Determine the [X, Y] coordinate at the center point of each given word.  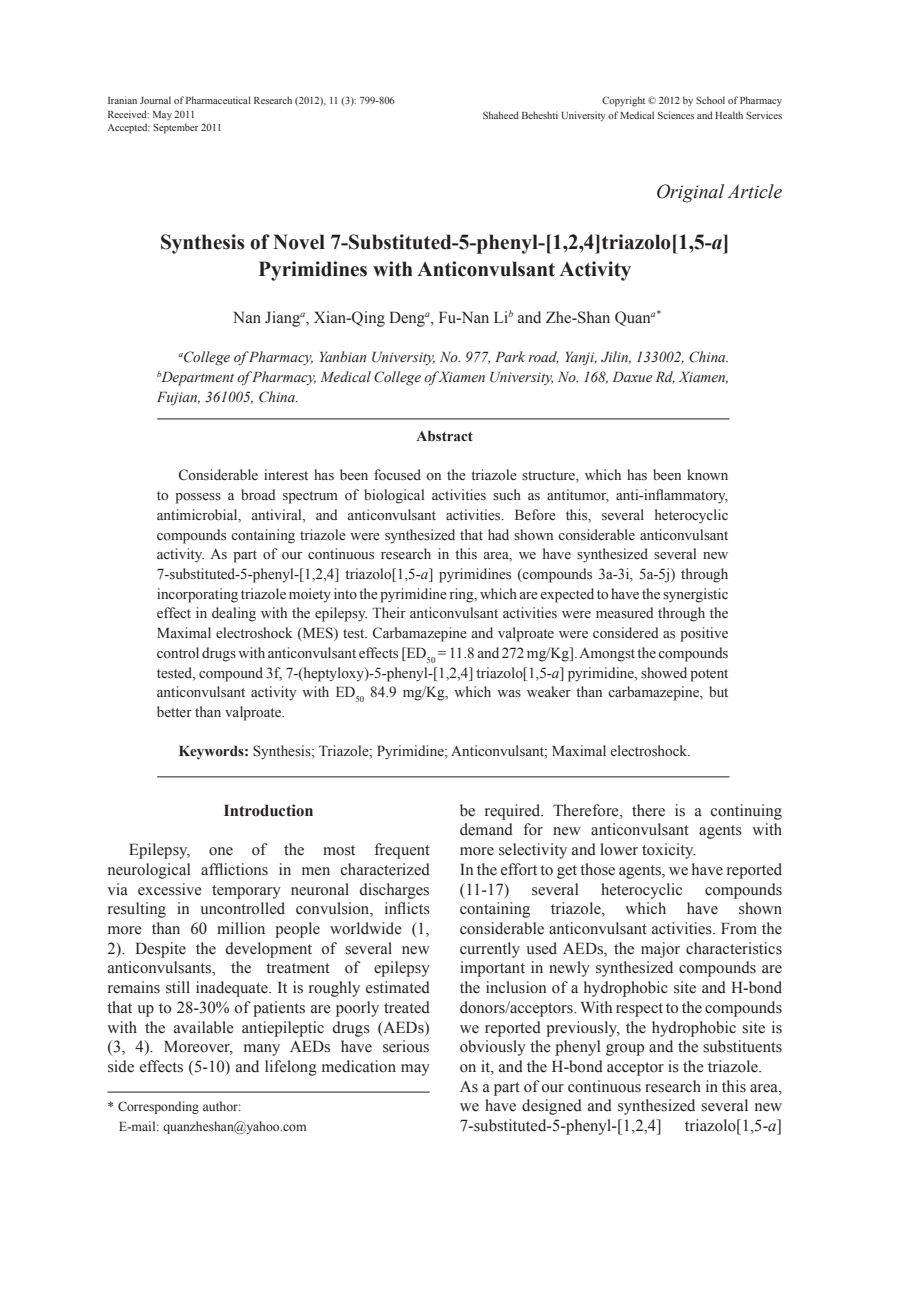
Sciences [676, 115]
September [175, 128]
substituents [742, 1046]
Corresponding [158, 1107]
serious [406, 1046]
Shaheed [501, 115]
